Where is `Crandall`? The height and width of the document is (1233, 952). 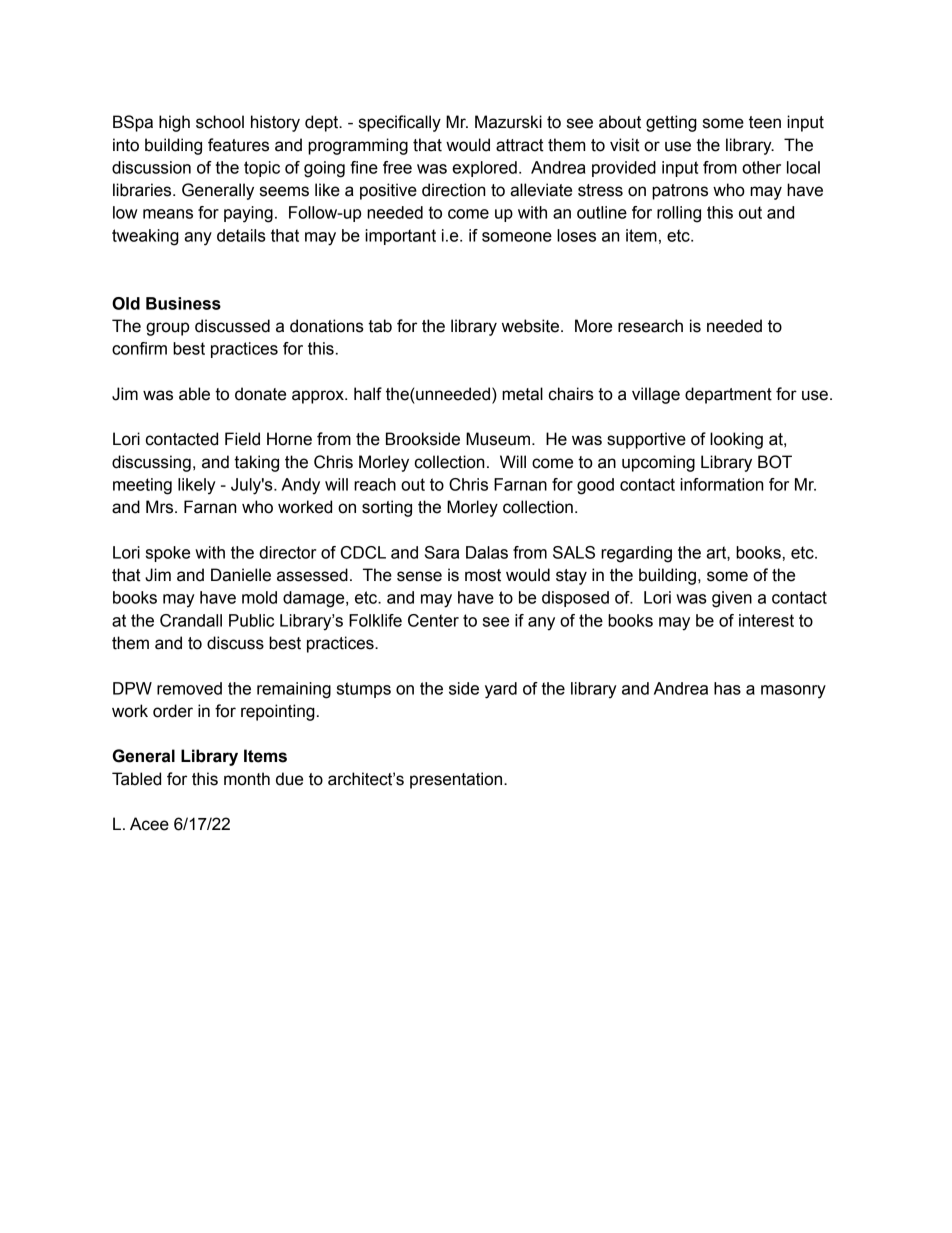 Crandall is located at coordinates (191, 620).
